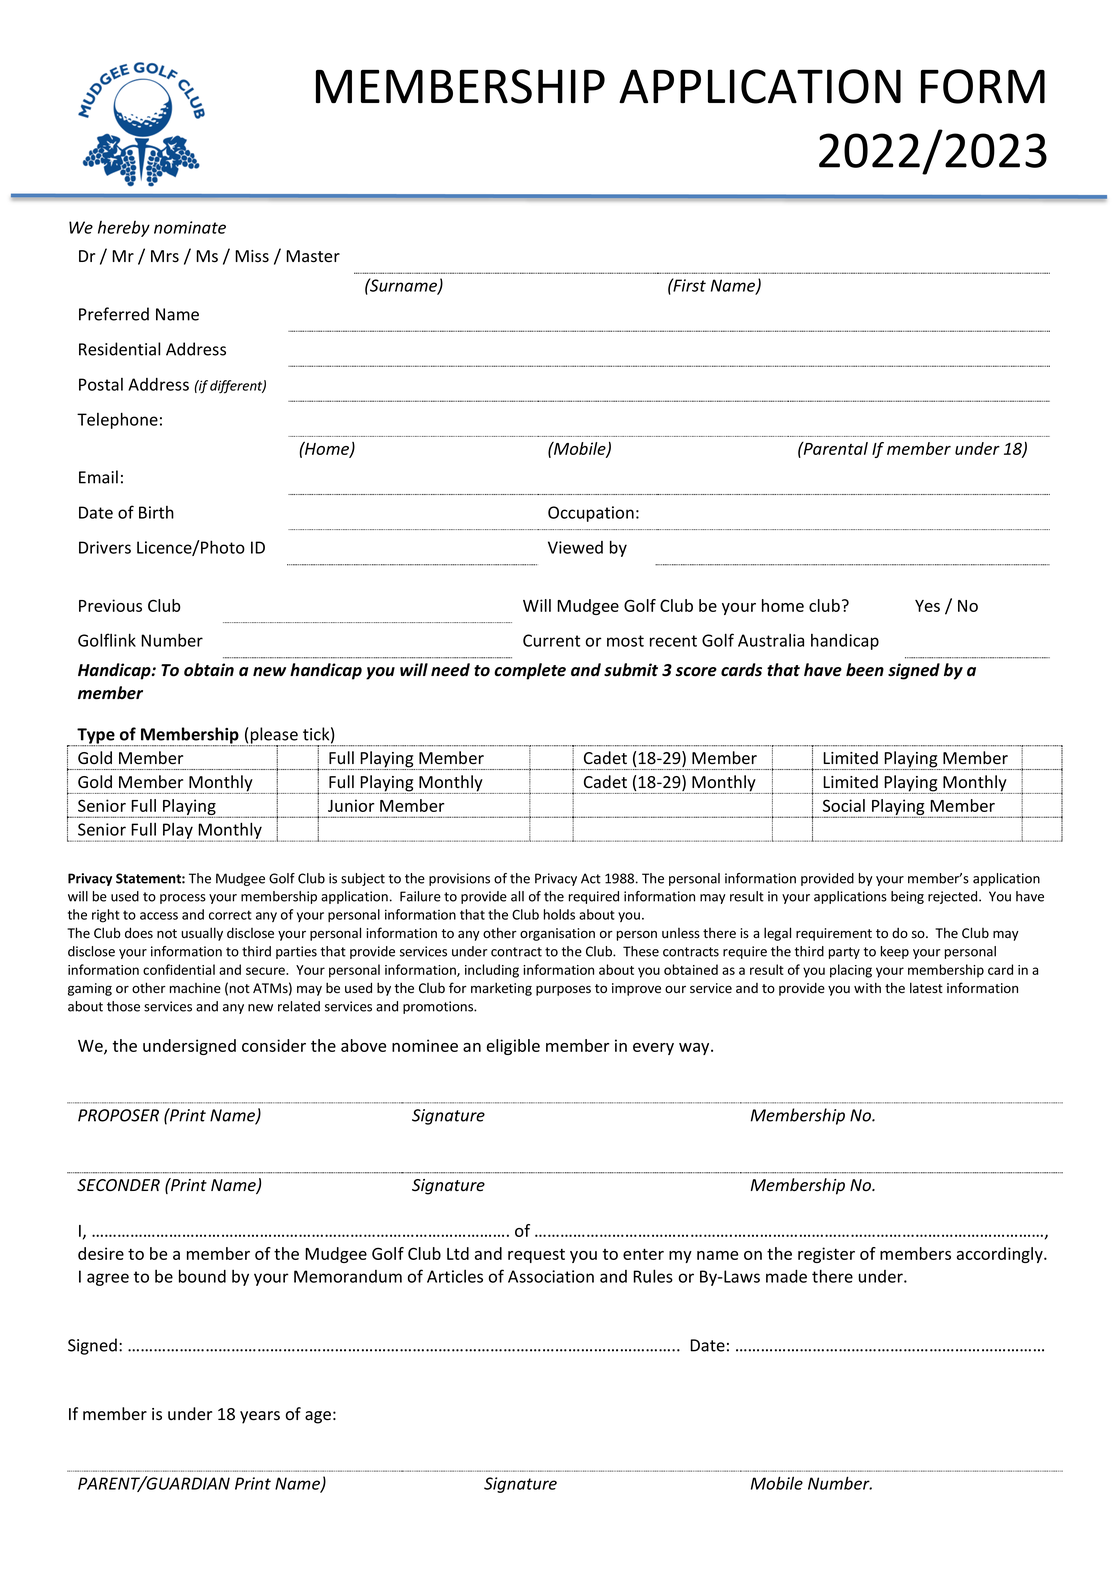  Describe the element at coordinates (165, 256) in the screenshot. I see `Mrs` at that location.
